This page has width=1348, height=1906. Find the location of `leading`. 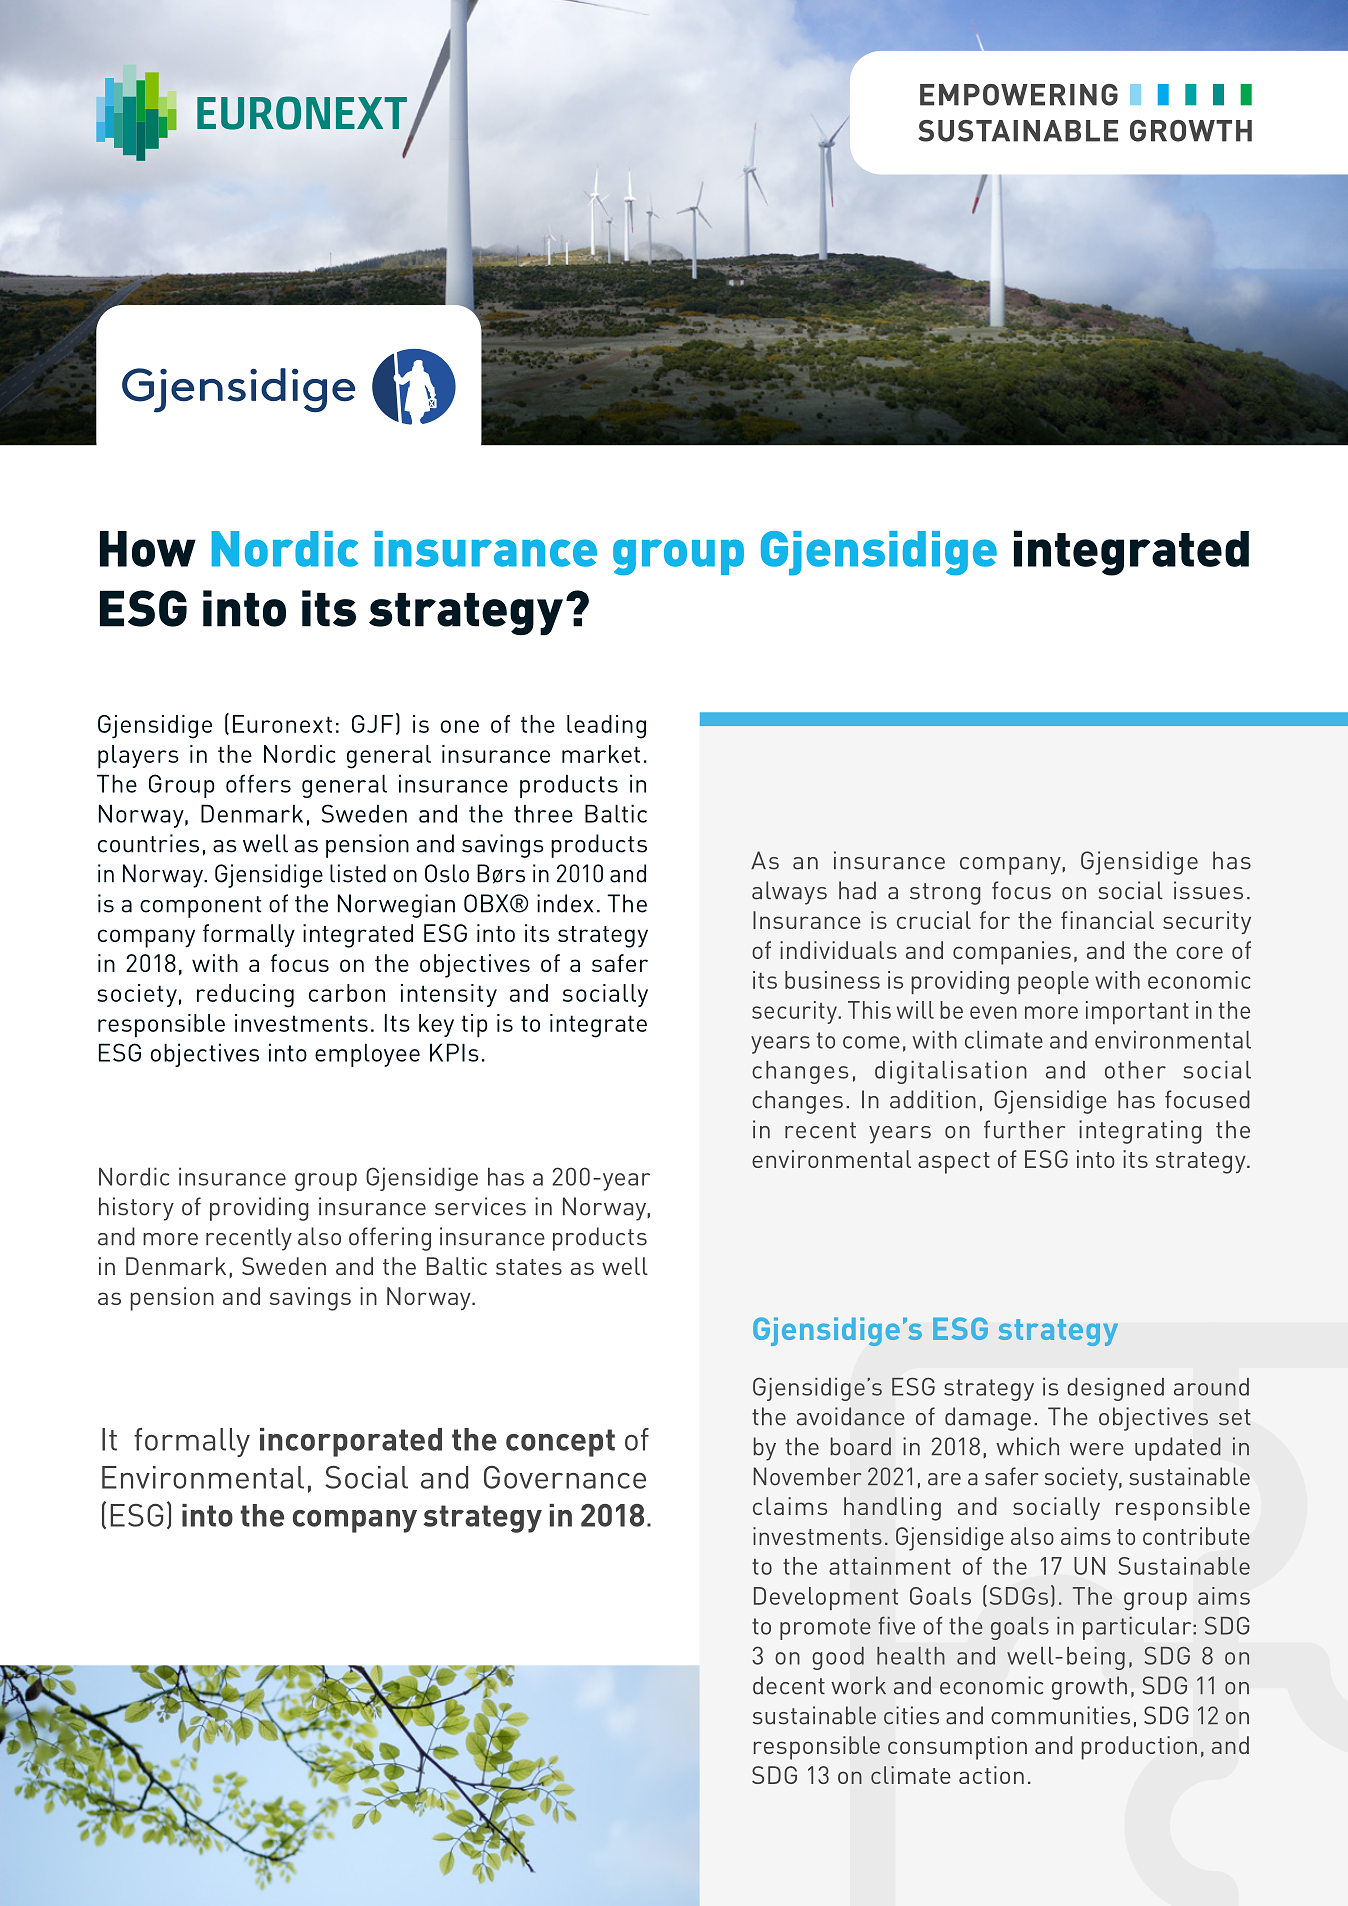

leading is located at coordinates (606, 727).
